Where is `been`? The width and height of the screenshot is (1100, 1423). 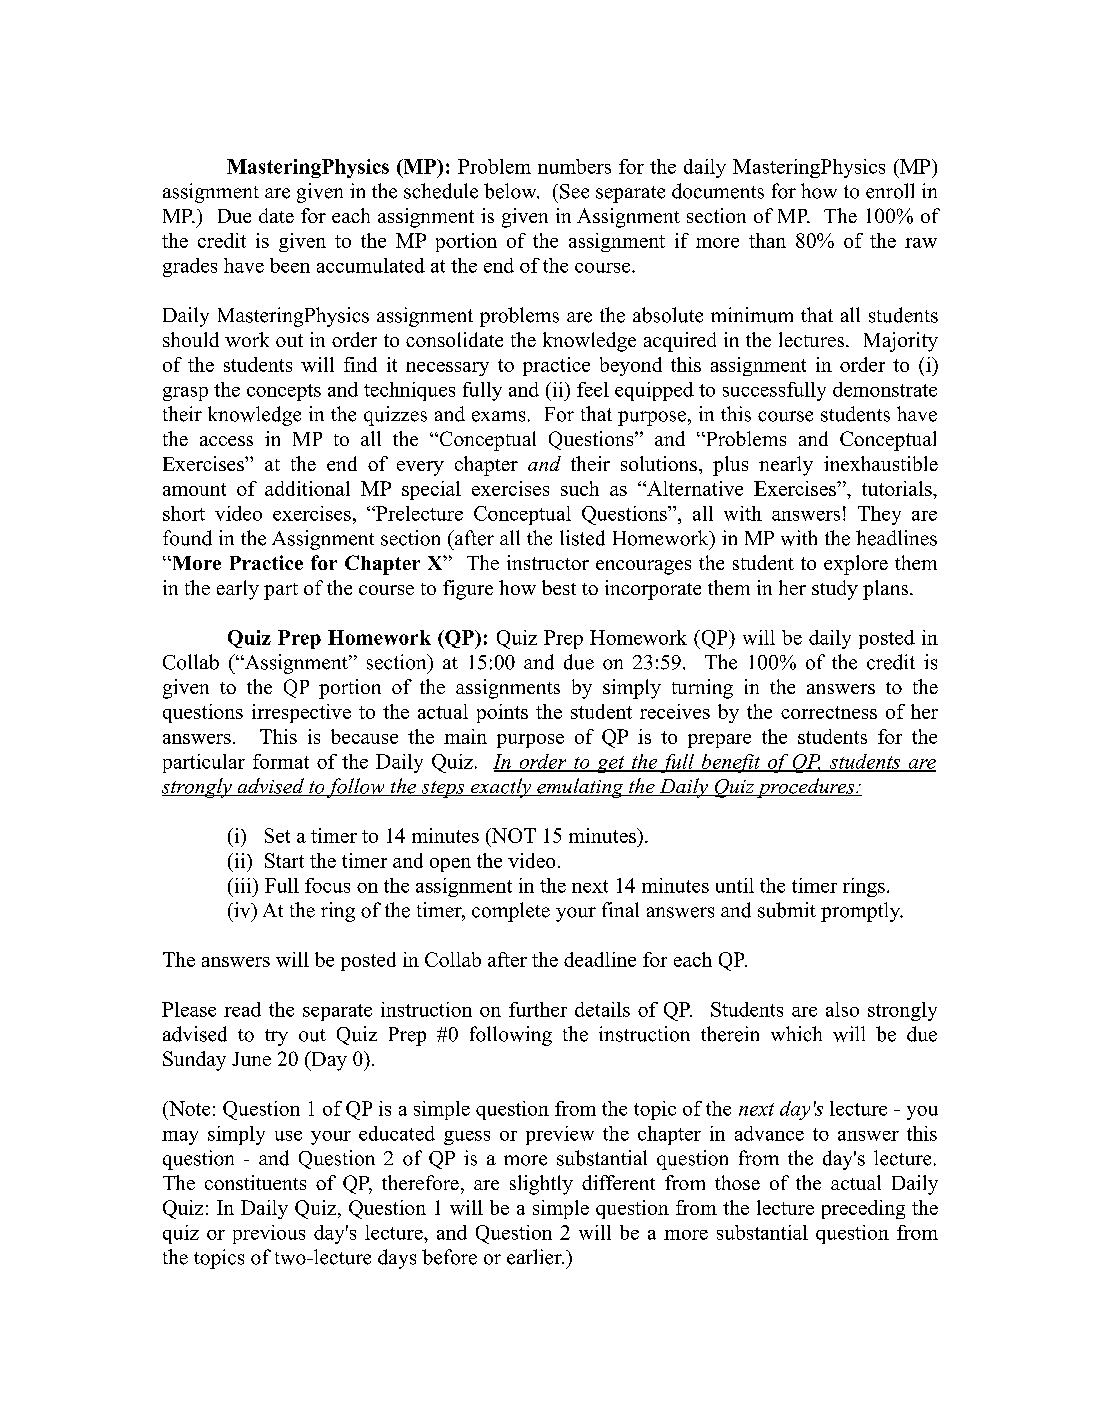
been is located at coordinates (290, 265).
